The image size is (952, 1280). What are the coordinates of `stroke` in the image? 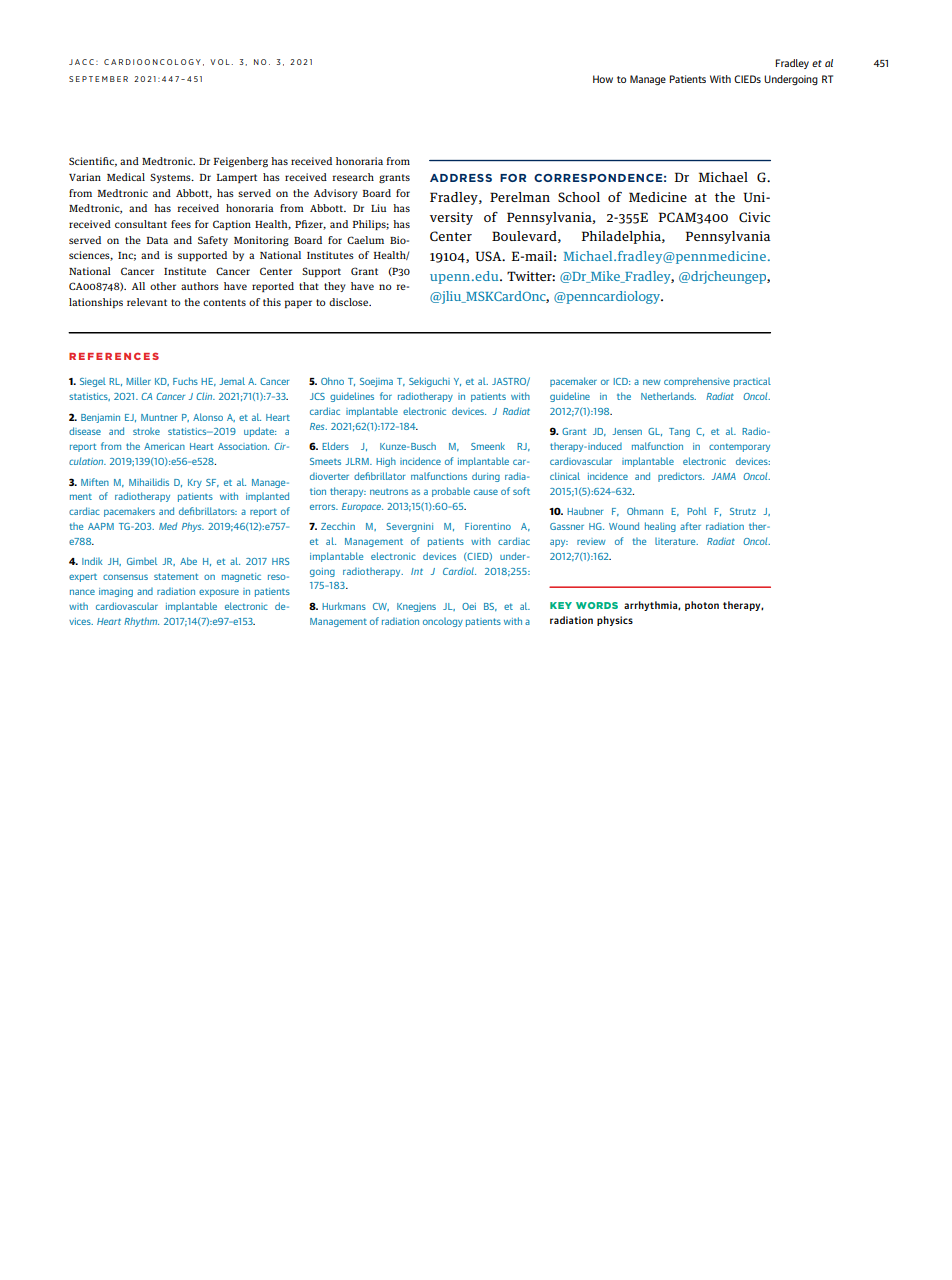 It's located at (146, 431).
